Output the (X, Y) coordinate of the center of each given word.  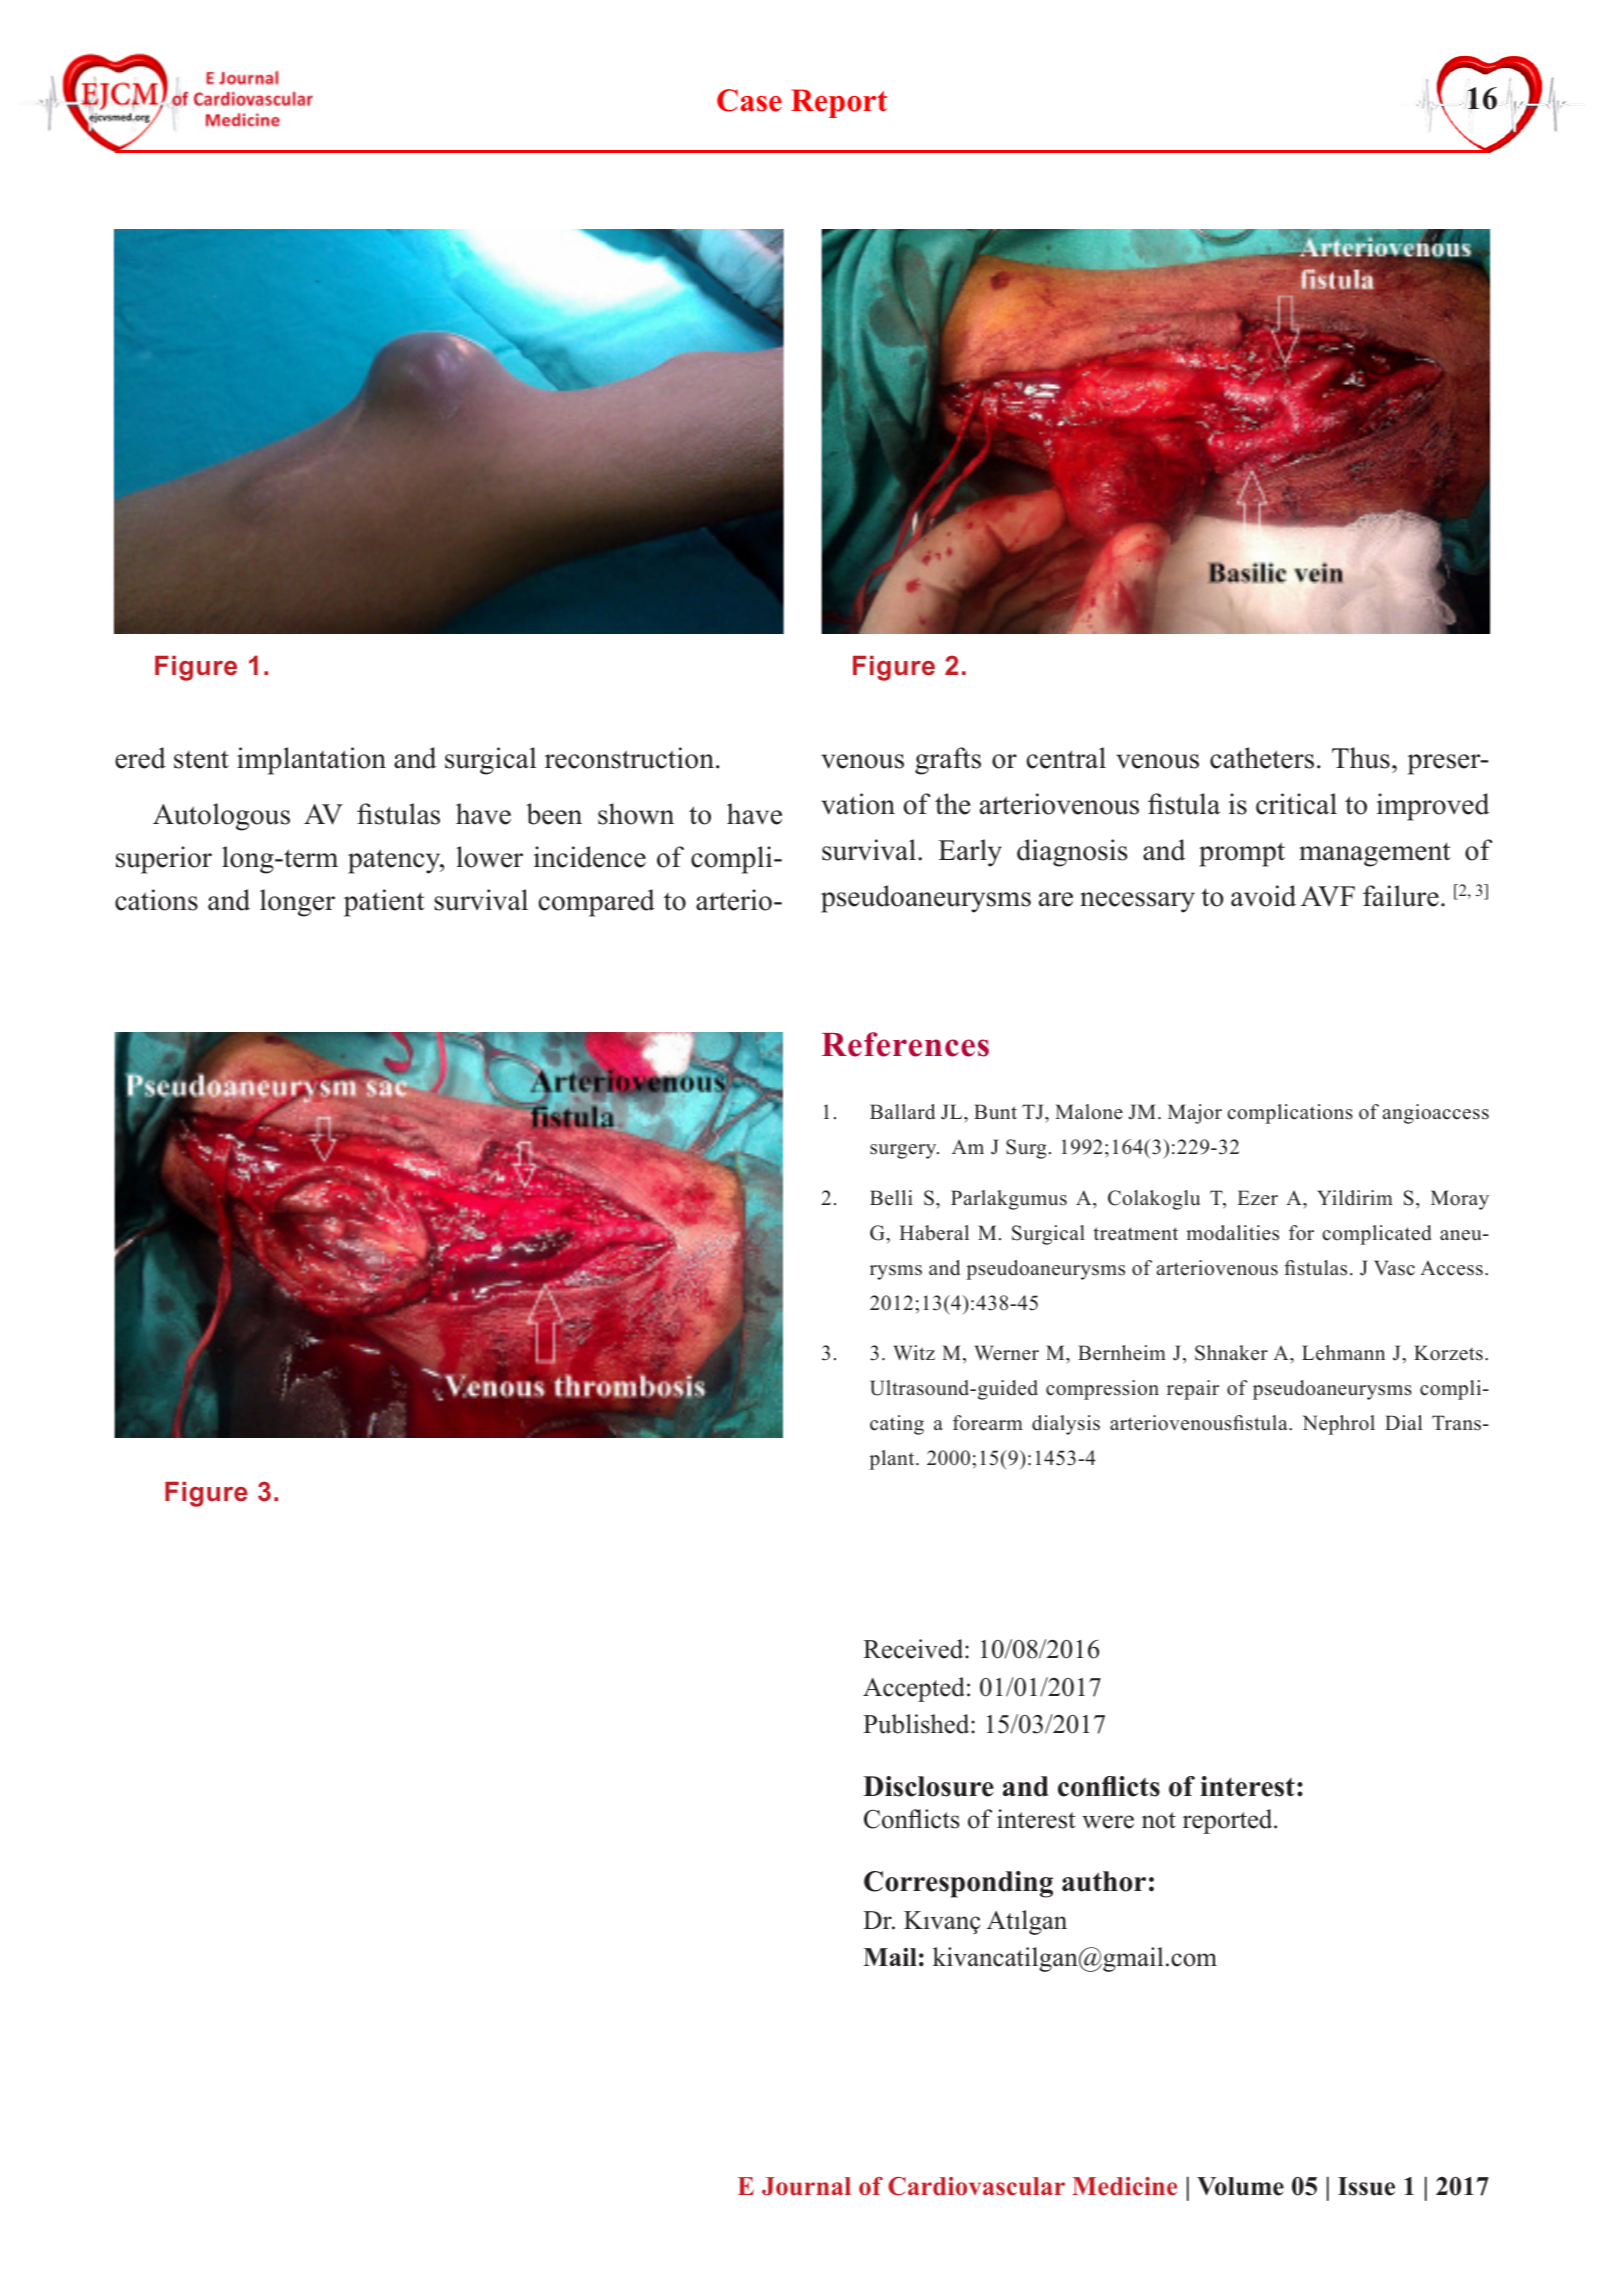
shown (636, 814)
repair (1193, 1390)
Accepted (914, 1689)
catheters (1262, 758)
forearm (988, 1423)
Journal (806, 2186)
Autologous (221, 817)
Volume (1240, 2186)
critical (1296, 804)
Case (749, 100)
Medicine (1124, 2186)
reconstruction (629, 758)
